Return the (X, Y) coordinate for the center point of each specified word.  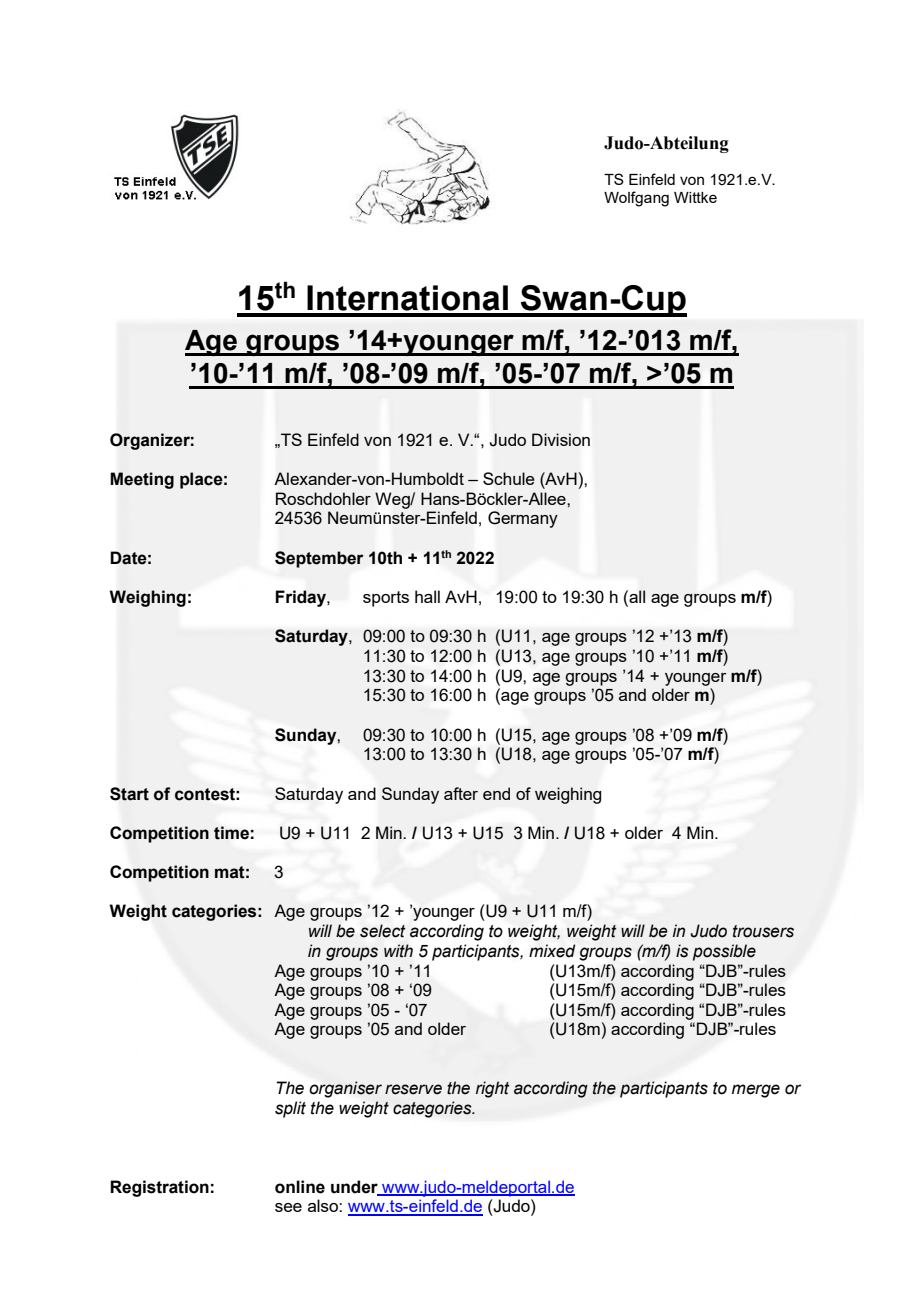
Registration (159, 1188)
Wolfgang (636, 199)
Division (561, 439)
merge (756, 1091)
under (355, 1187)
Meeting (142, 480)
